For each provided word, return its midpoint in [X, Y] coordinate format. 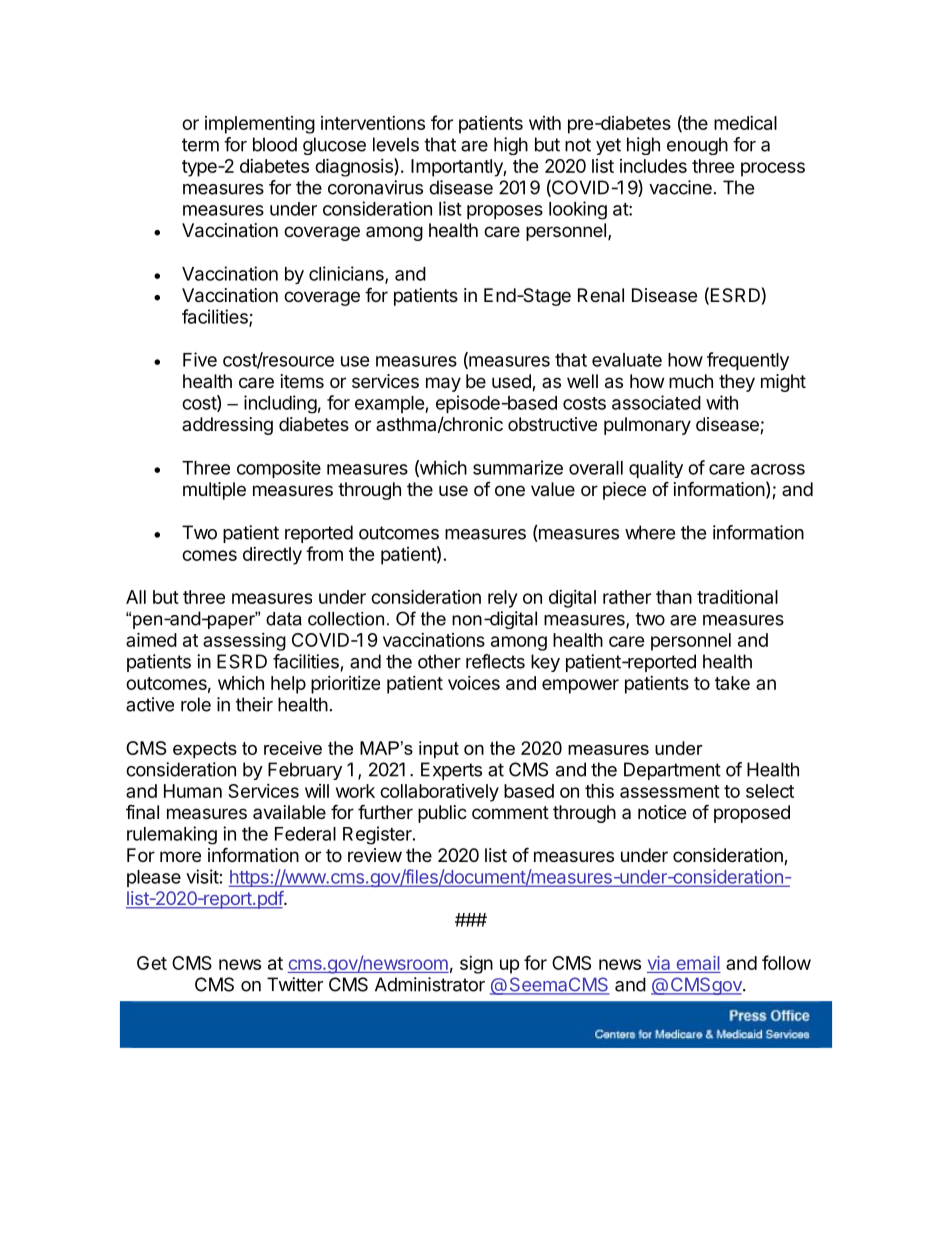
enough [697, 146]
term [200, 145]
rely [502, 599]
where [650, 532]
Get [152, 963]
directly [272, 556]
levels [396, 144]
